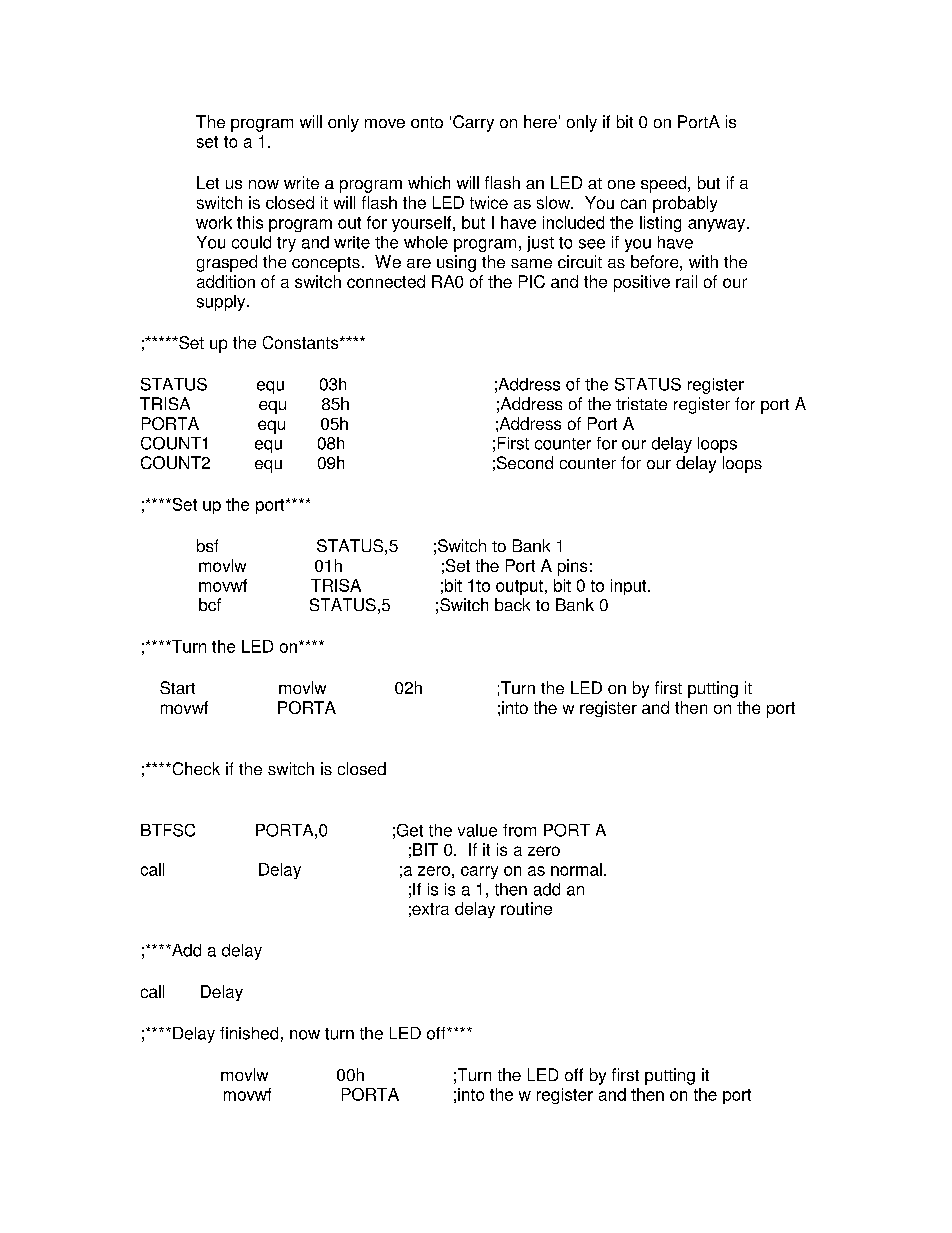 The height and width of the page is (1233, 952). Describe the element at coordinates (386, 281) in the page. I see `connected` at that location.
